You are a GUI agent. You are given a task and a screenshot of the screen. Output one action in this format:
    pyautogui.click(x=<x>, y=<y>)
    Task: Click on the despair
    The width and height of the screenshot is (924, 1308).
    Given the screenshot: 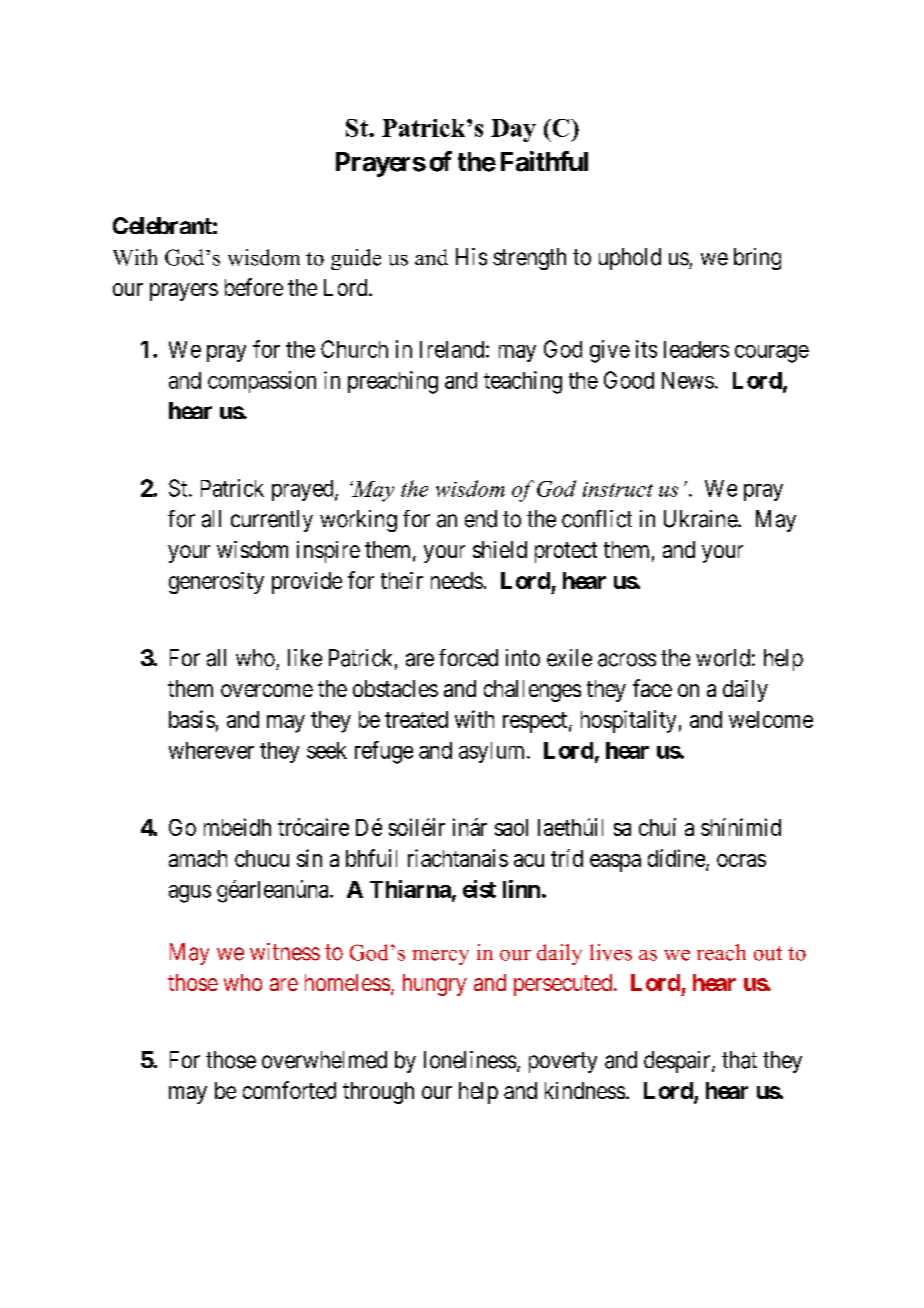 What is the action you would take?
    pyautogui.click(x=678, y=1062)
